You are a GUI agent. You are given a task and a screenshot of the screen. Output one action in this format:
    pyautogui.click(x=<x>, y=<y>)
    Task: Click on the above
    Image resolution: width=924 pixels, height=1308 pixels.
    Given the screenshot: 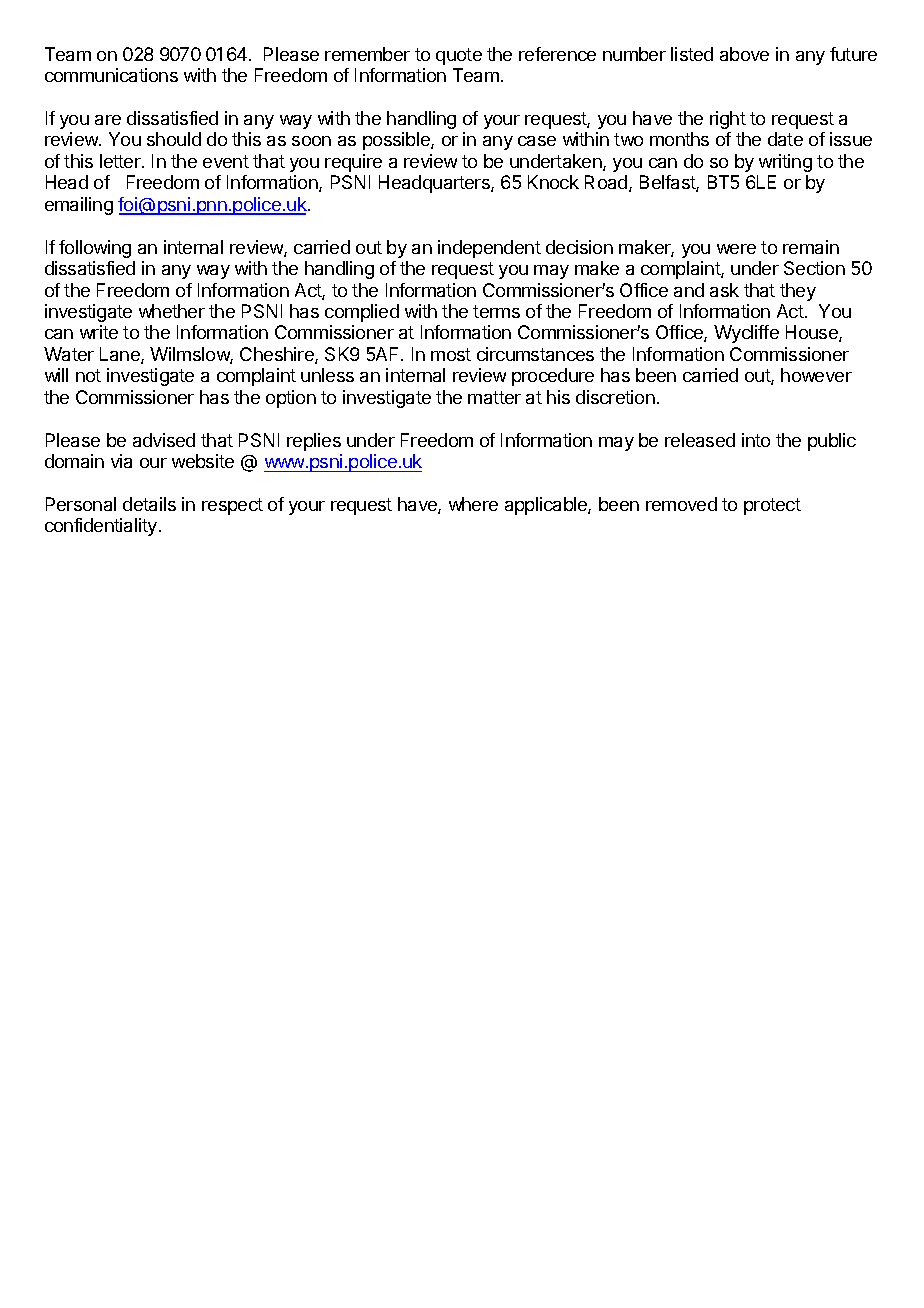 What is the action you would take?
    pyautogui.click(x=744, y=54)
